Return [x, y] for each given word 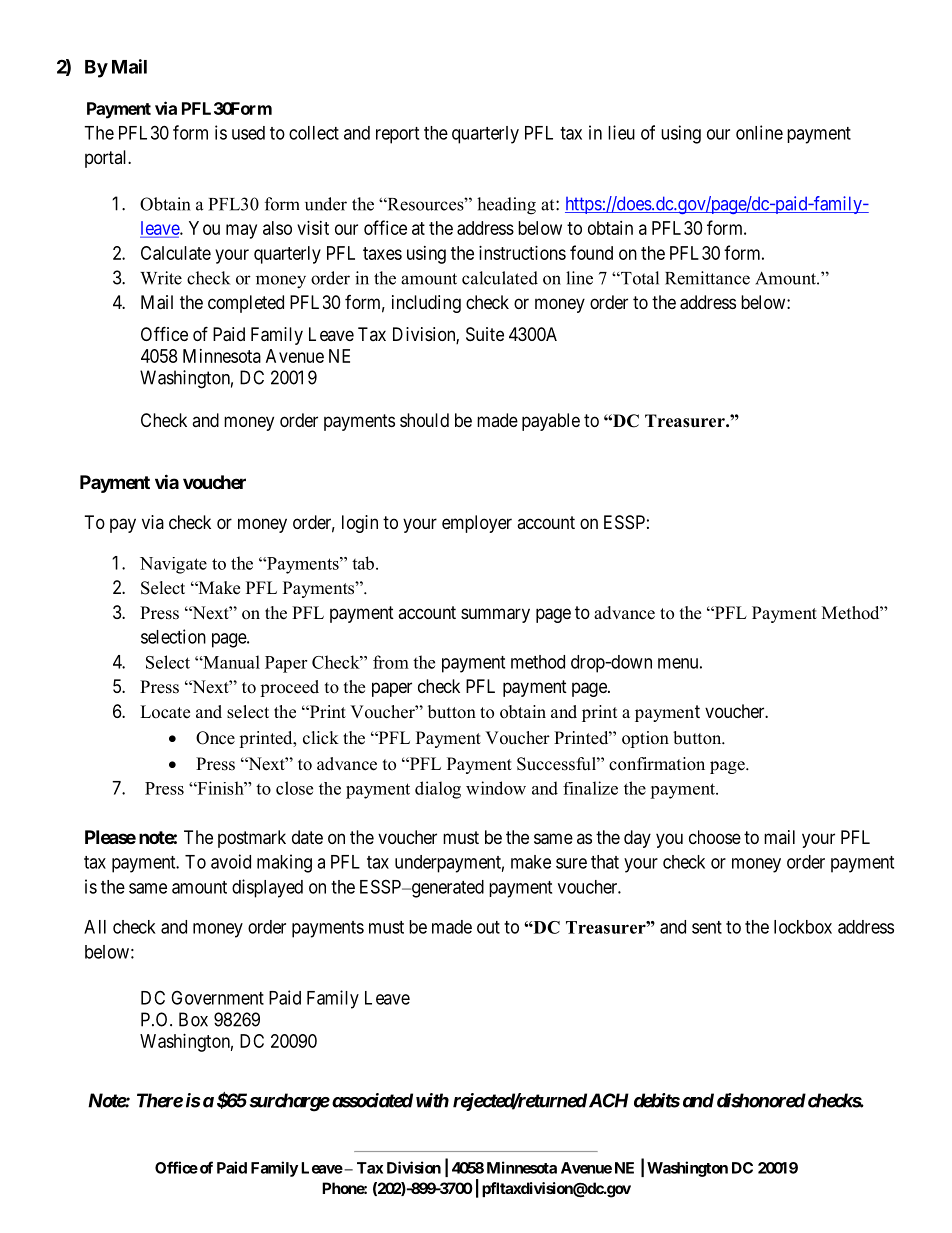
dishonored [761, 1100]
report [397, 135]
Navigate [173, 565]
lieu [621, 132]
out [488, 927]
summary [495, 615]
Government [217, 997]
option [645, 739]
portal [107, 159]
